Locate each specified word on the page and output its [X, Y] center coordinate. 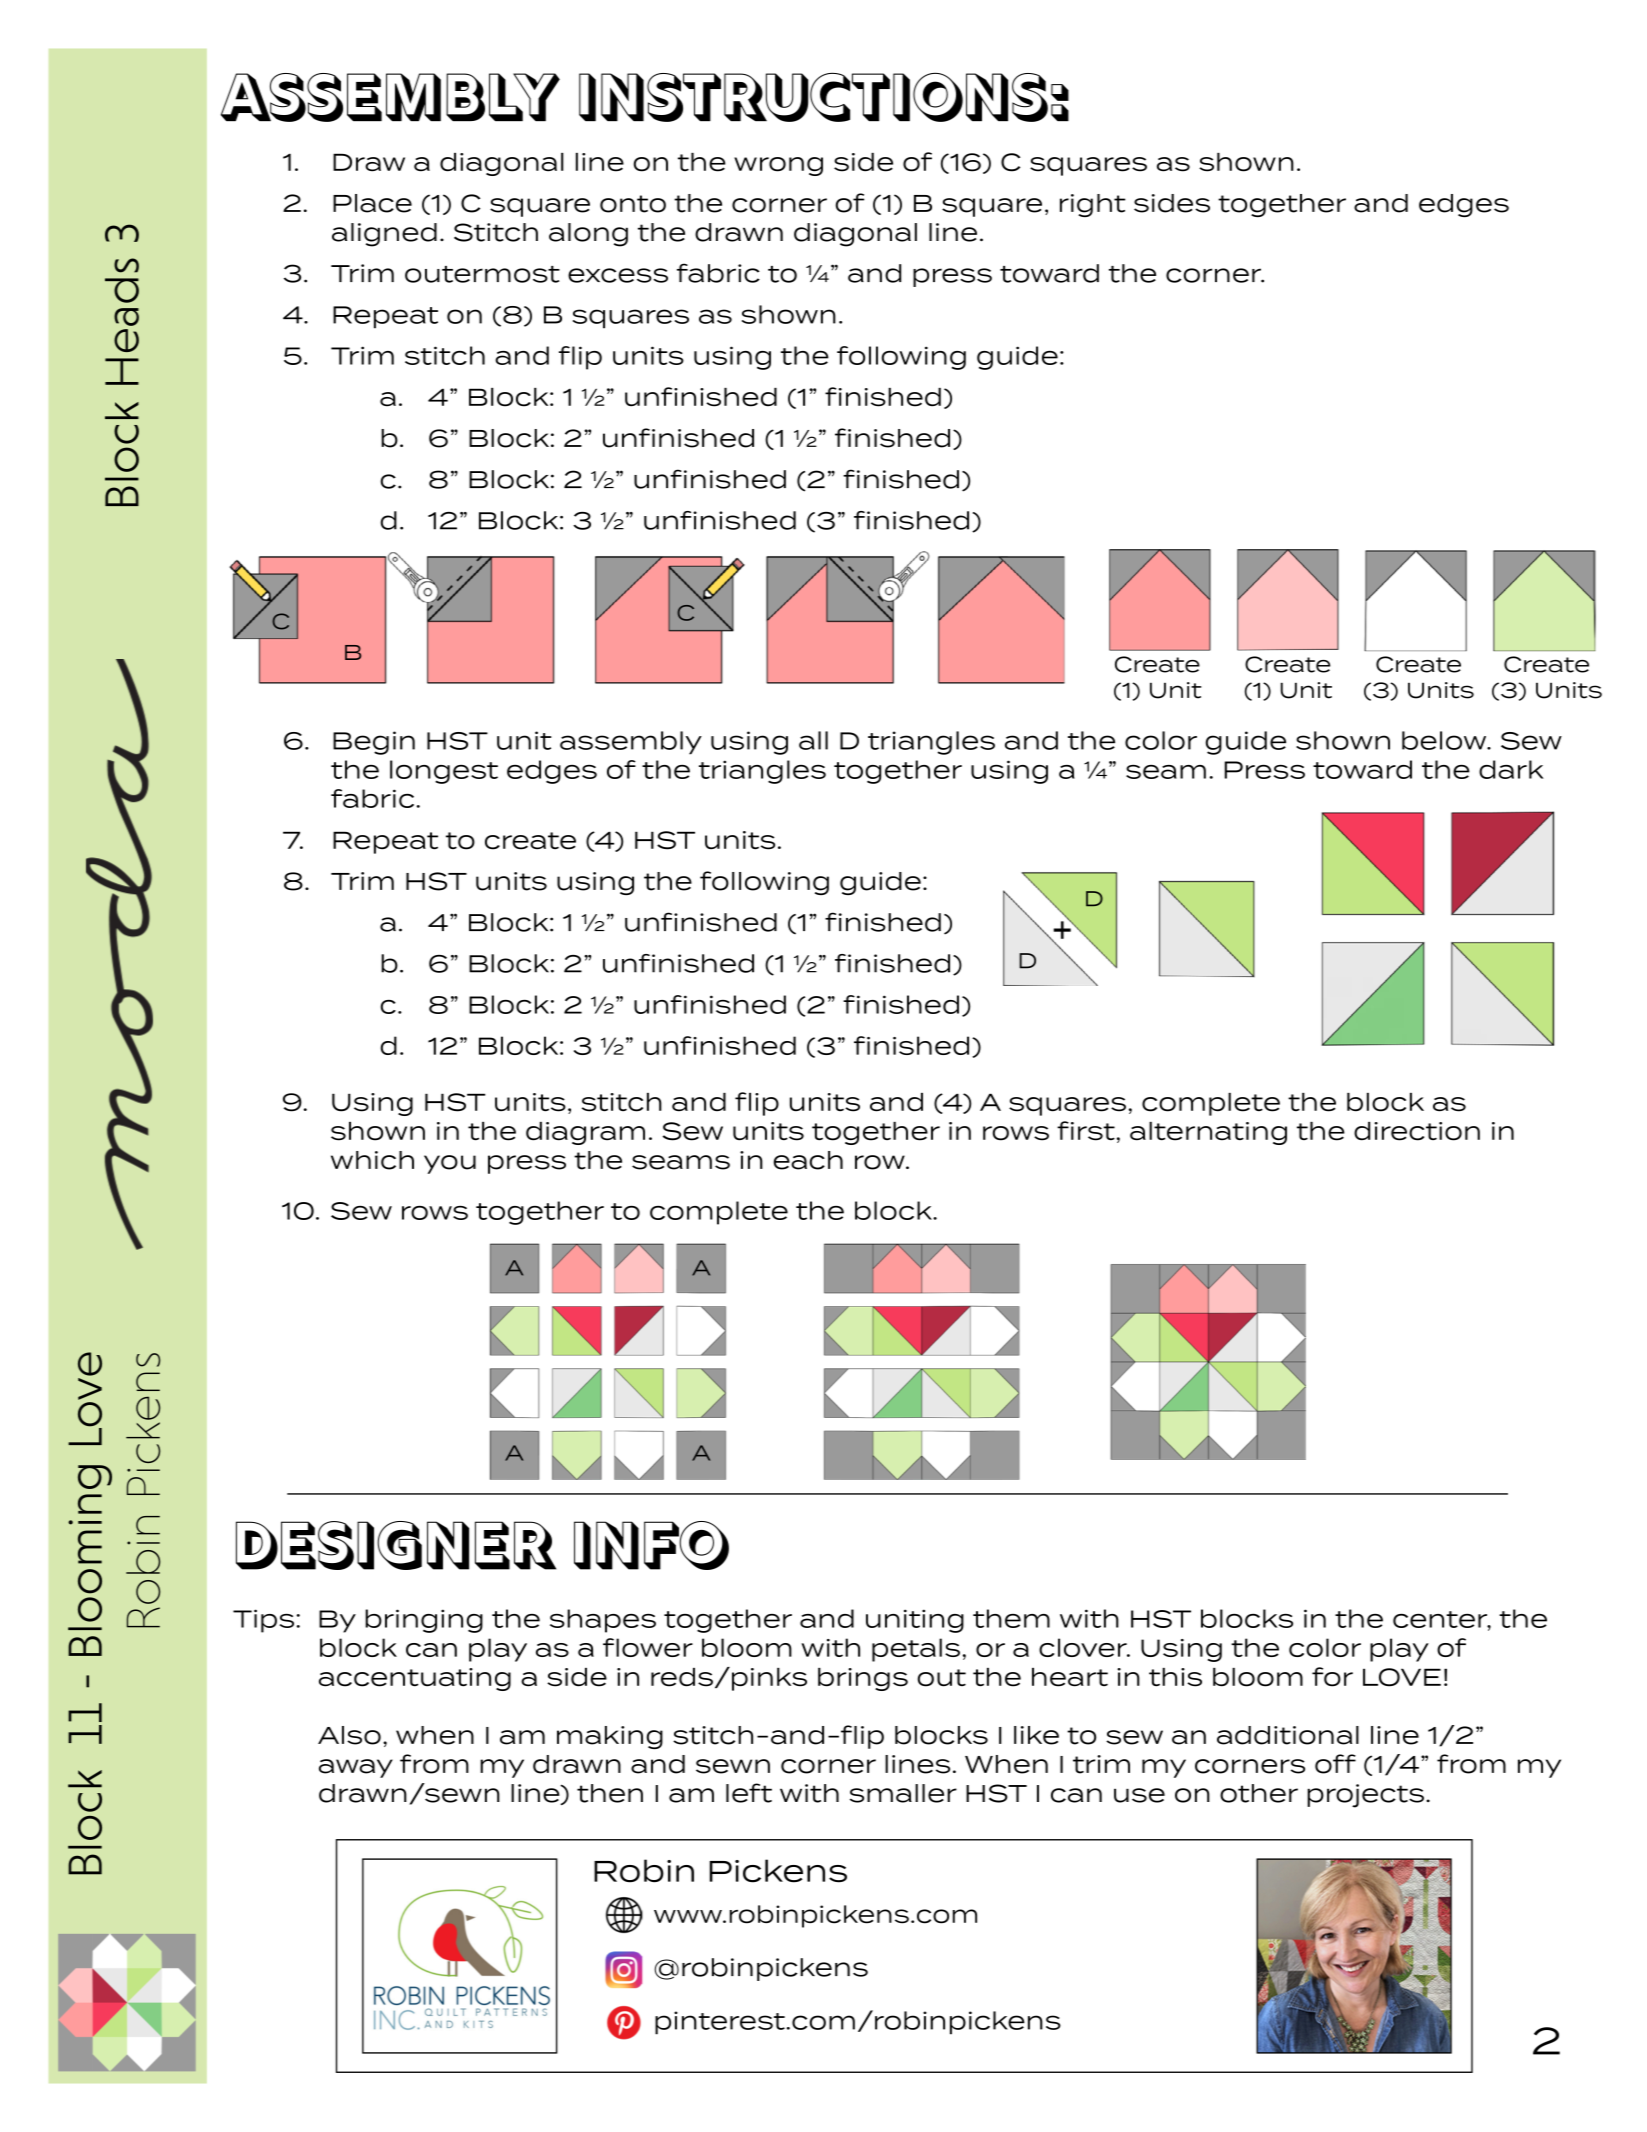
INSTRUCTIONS [813, 97]
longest [444, 772]
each [808, 1160]
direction [1417, 1131]
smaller [903, 1793]
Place [372, 203]
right [1093, 205]
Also [349, 1735]
